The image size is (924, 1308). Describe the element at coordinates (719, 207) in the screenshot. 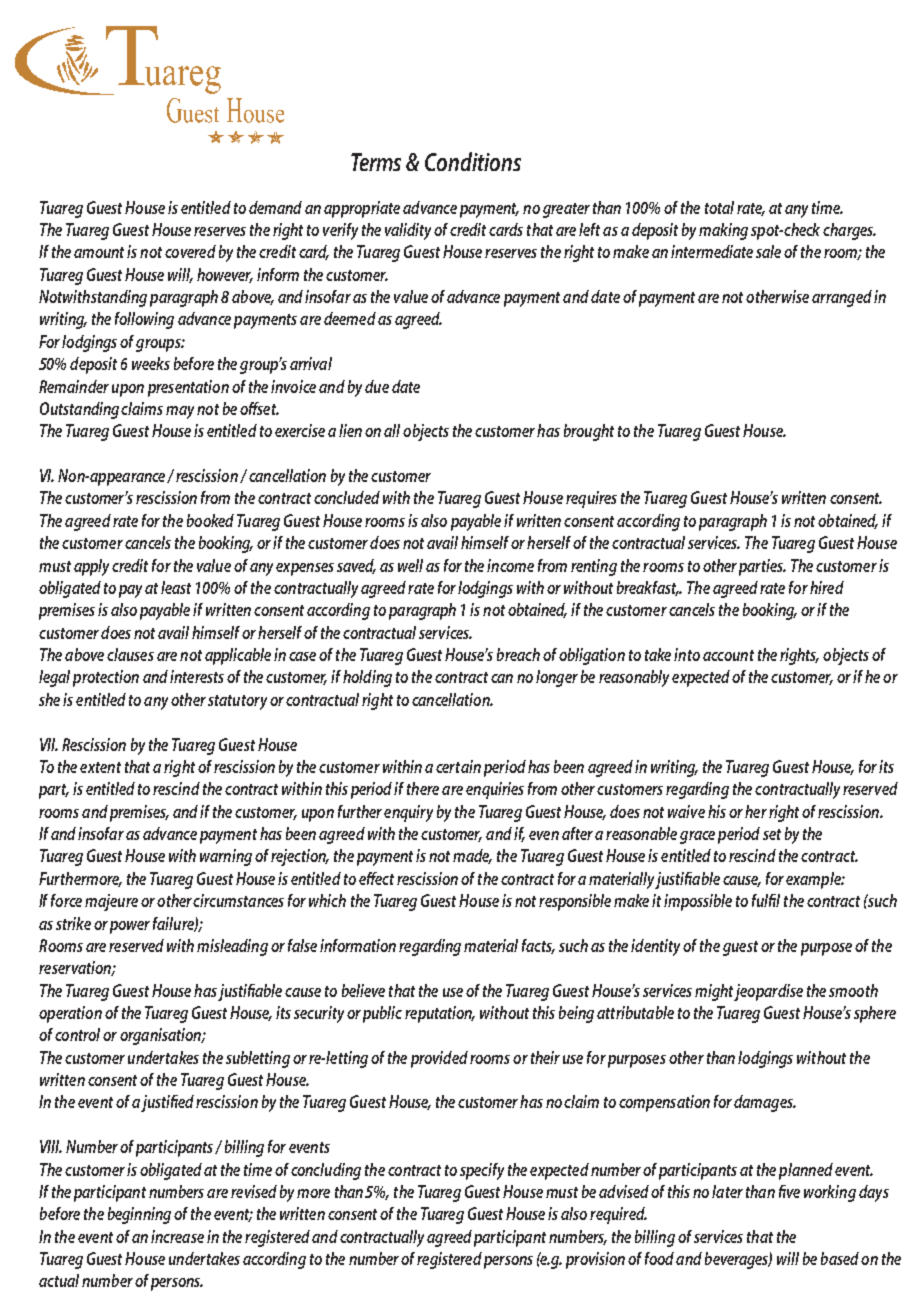

I see `total` at that location.
